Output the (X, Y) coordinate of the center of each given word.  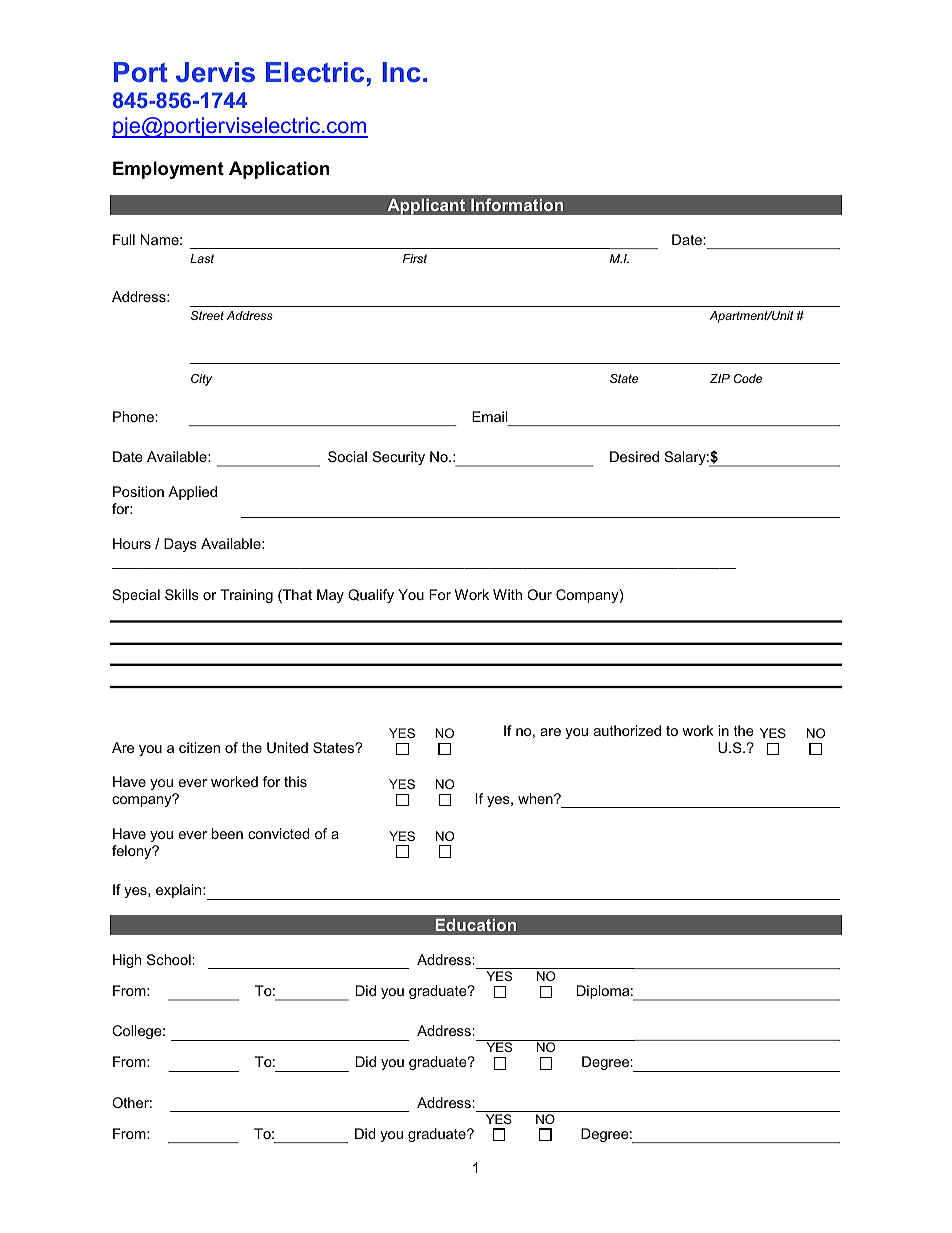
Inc (401, 72)
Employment (168, 170)
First (415, 258)
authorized (627, 730)
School (169, 959)
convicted (278, 833)
